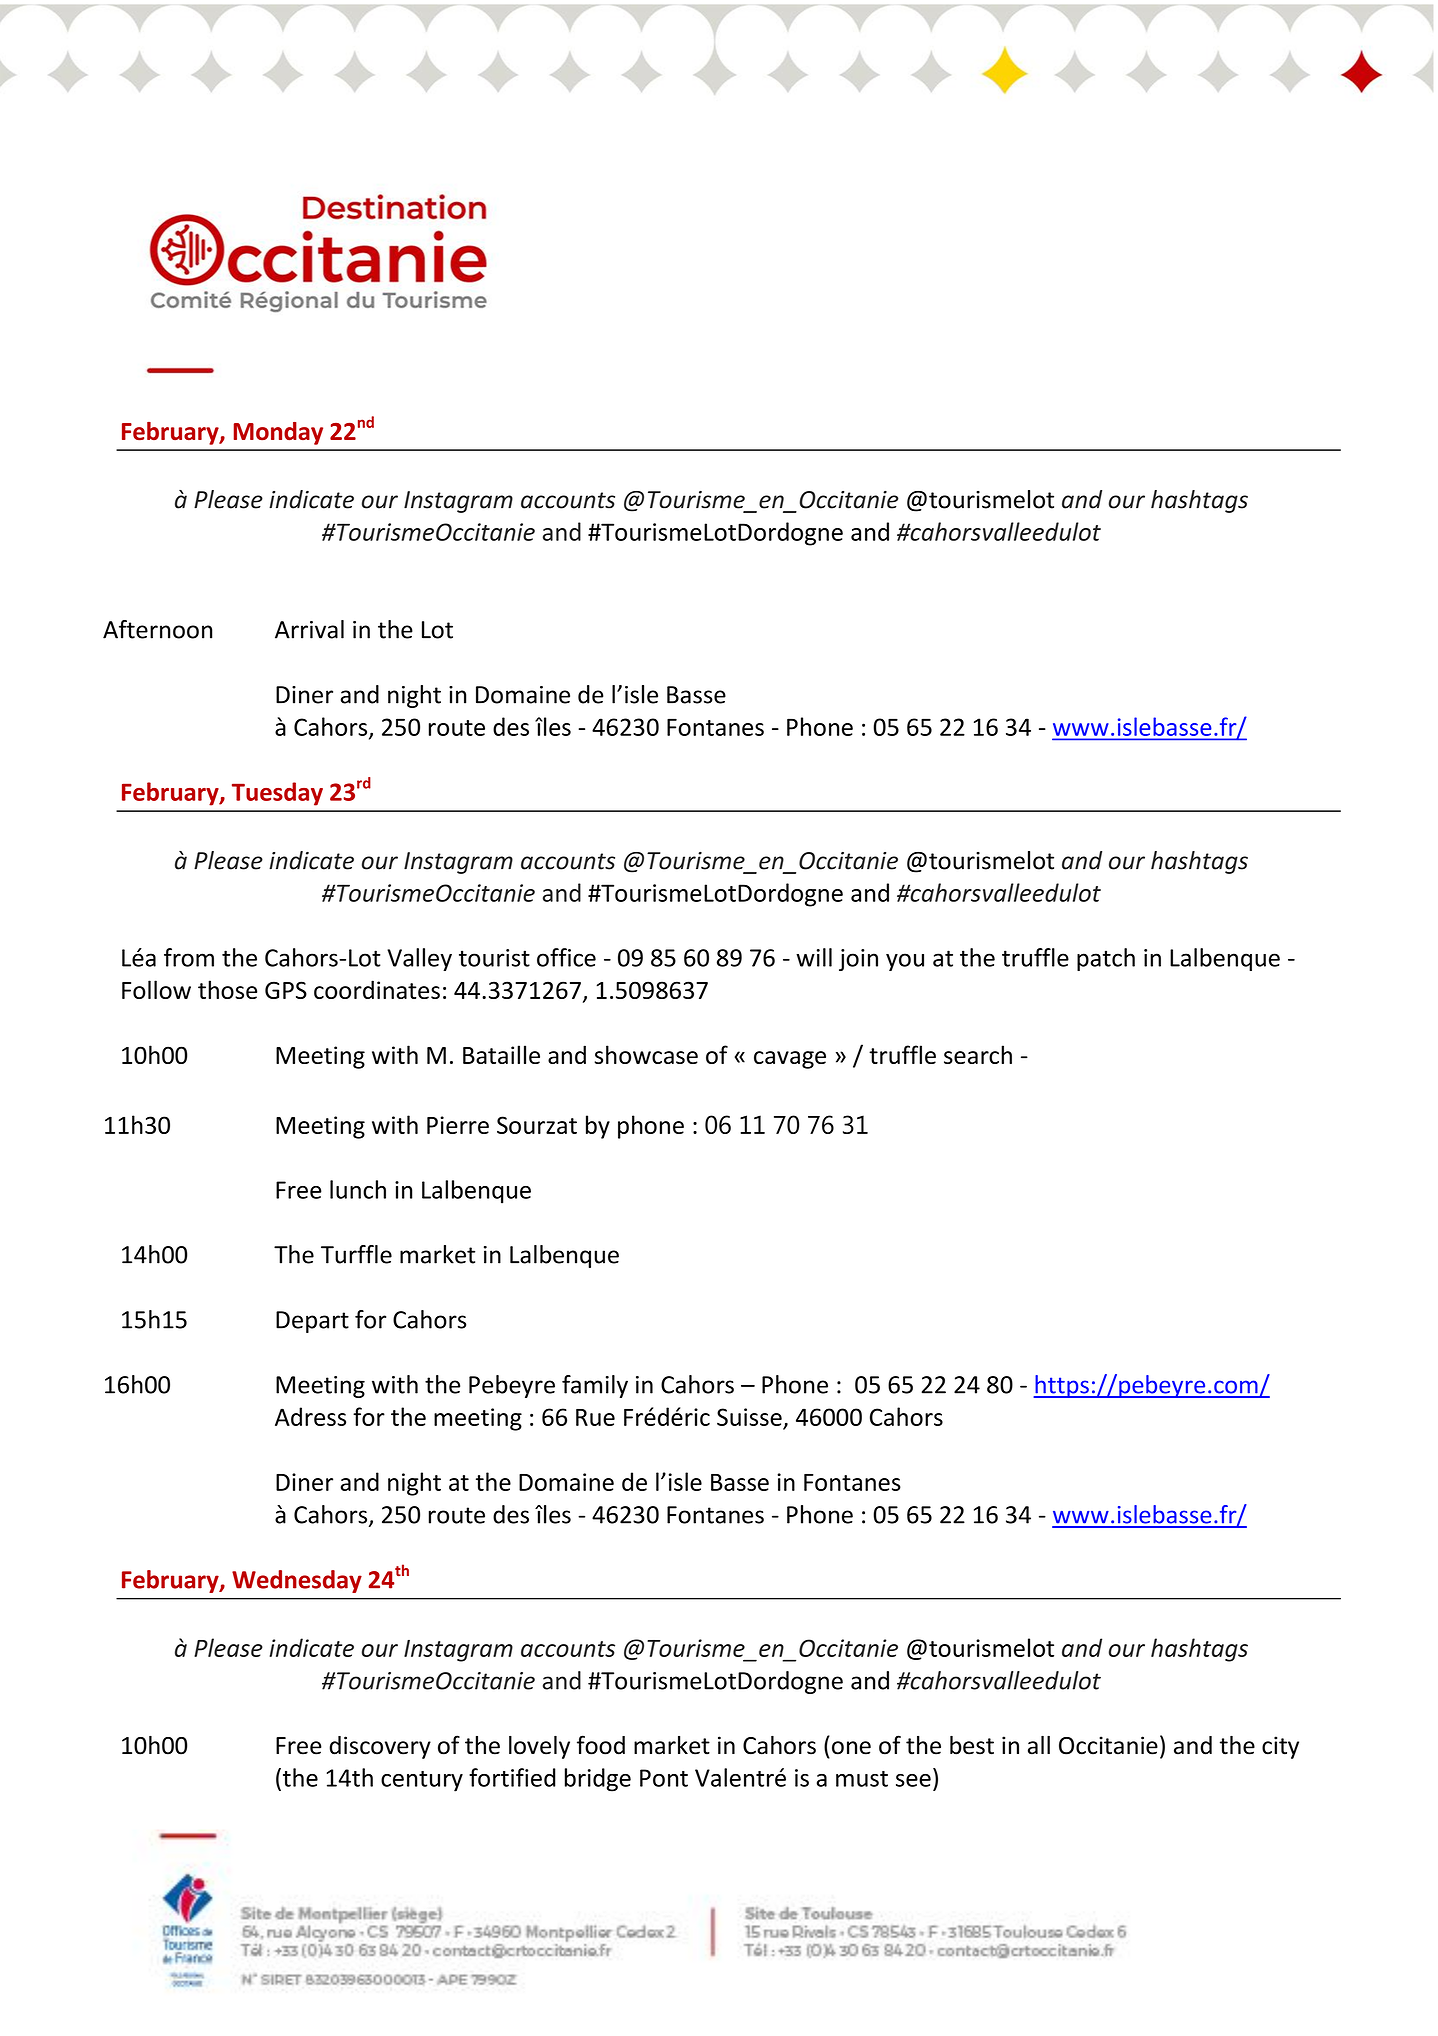  I want to click on Arrival, so click(309, 629).
